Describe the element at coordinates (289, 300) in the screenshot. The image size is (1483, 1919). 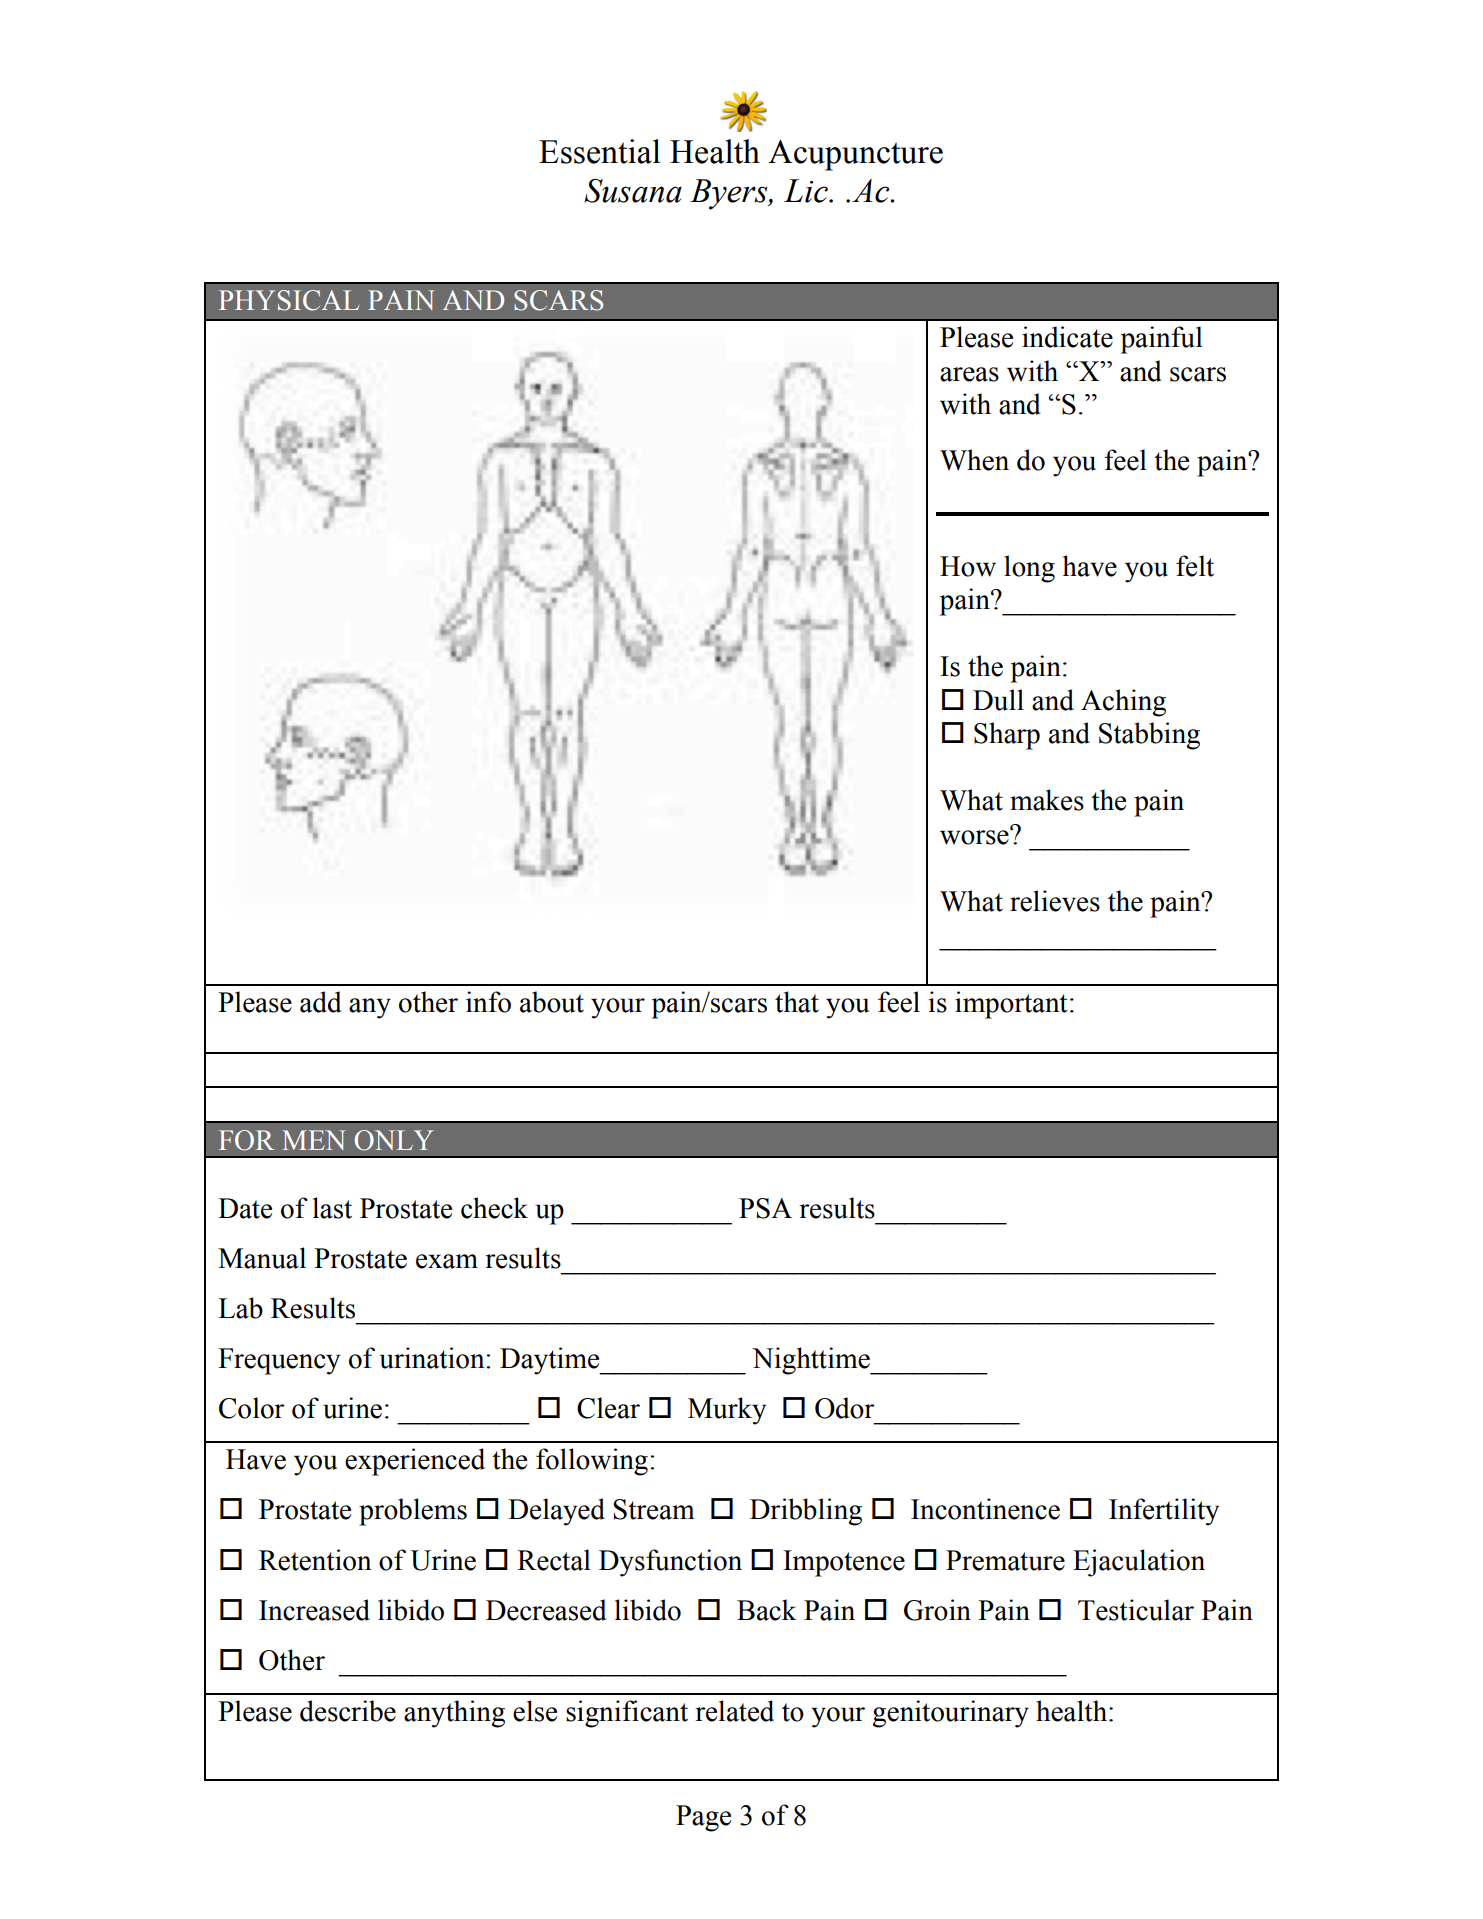
I see `PHYSICAL` at that location.
